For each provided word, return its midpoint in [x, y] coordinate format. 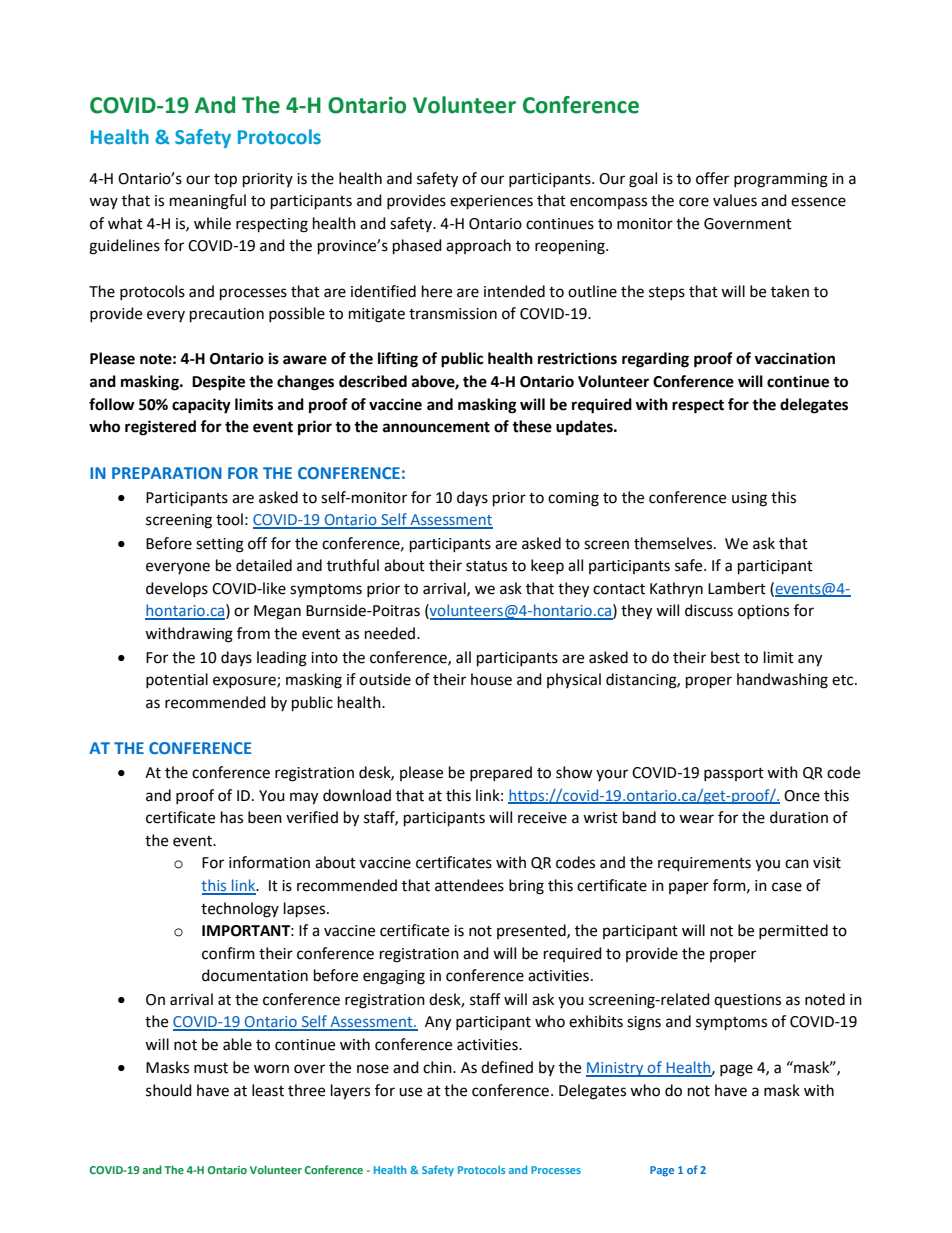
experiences [491, 202]
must [211, 1068]
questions [747, 1001]
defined [507, 1067]
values [735, 200]
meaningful [208, 202]
